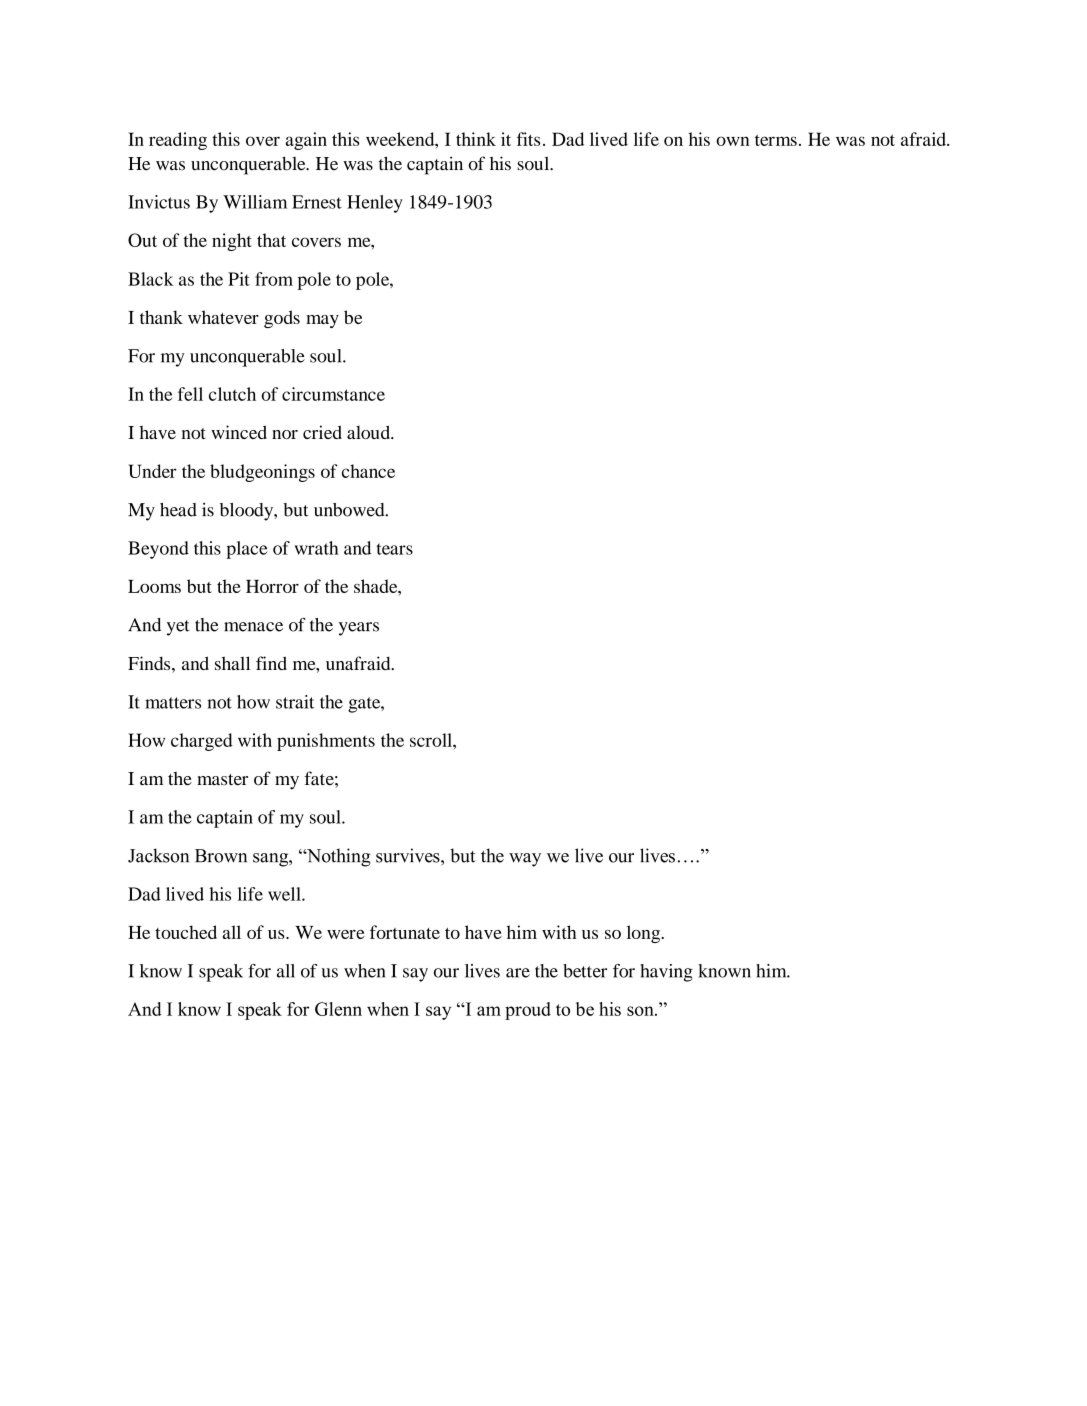 This image has width=1087, height=1406. Describe the element at coordinates (178, 141) in the image. I see `reading` at that location.
